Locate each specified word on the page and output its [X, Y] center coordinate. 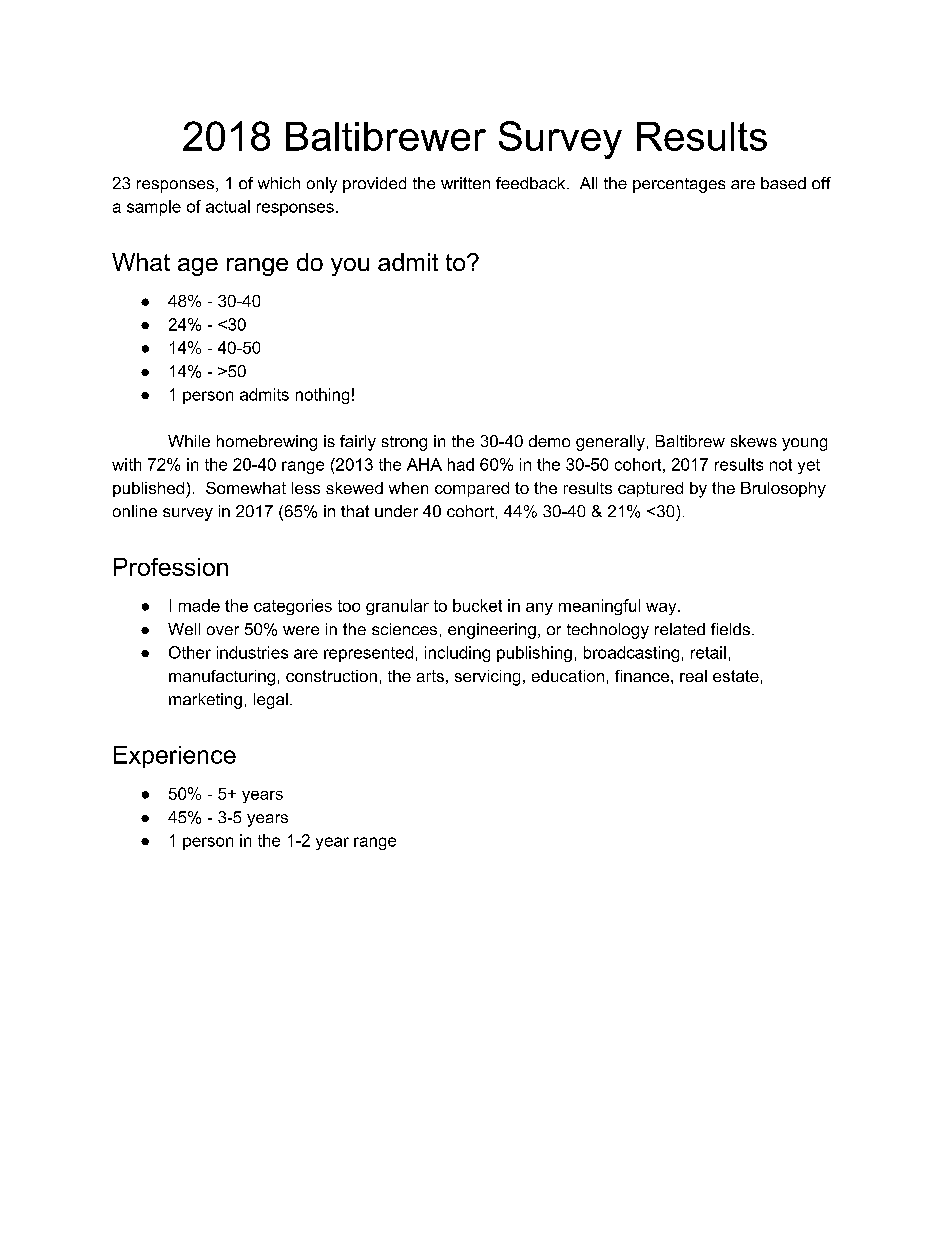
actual [228, 206]
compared [472, 489]
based [783, 183]
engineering [492, 631]
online [135, 511]
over [223, 630]
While [189, 441]
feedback [532, 183]
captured [650, 489]
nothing [322, 396]
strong [404, 443]
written [465, 183]
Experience [175, 757]
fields [730, 629]
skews [754, 441]
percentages [679, 185]
